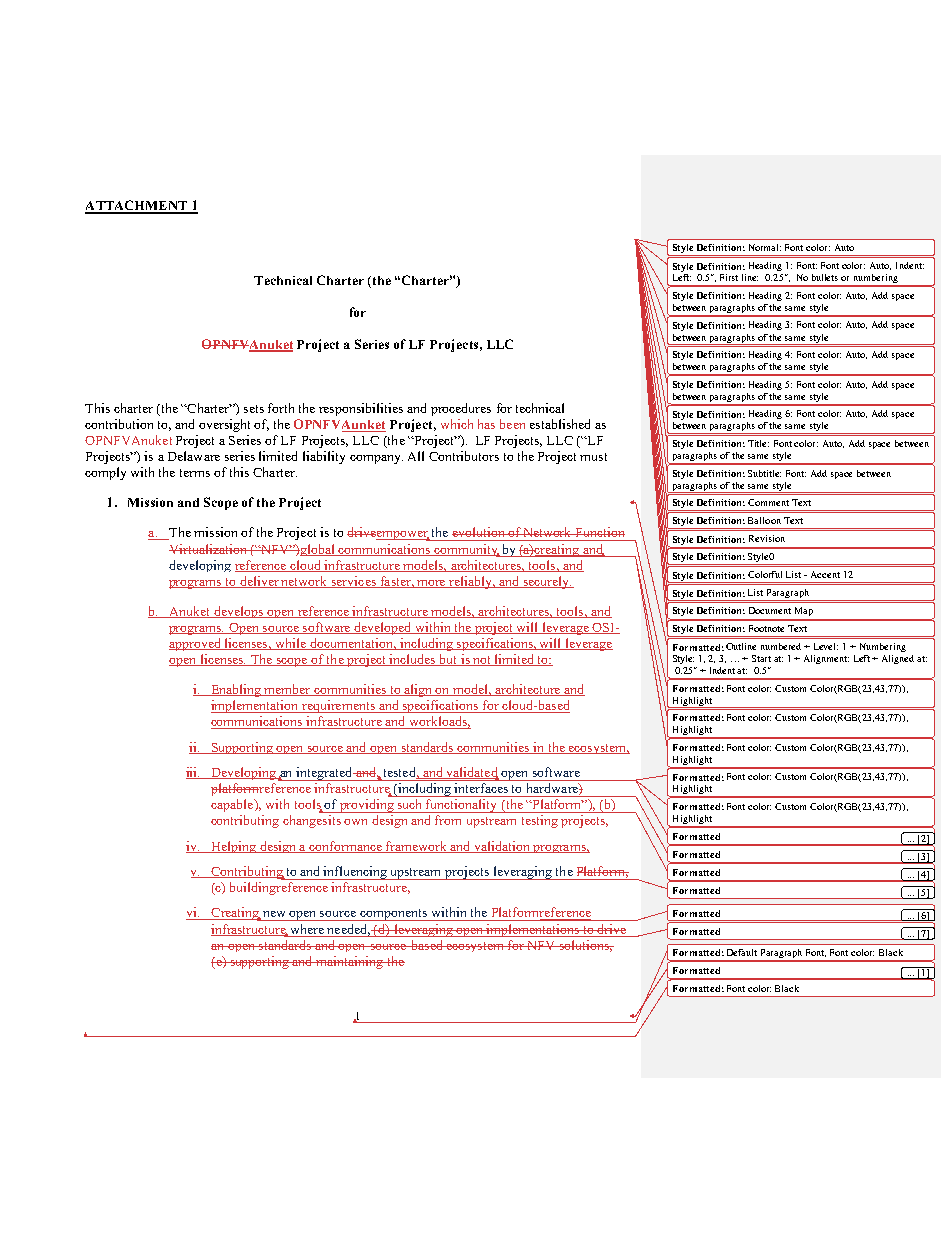 This image has height=1233, width=952. Describe the element at coordinates (393, 915) in the image. I see `components` at that location.
